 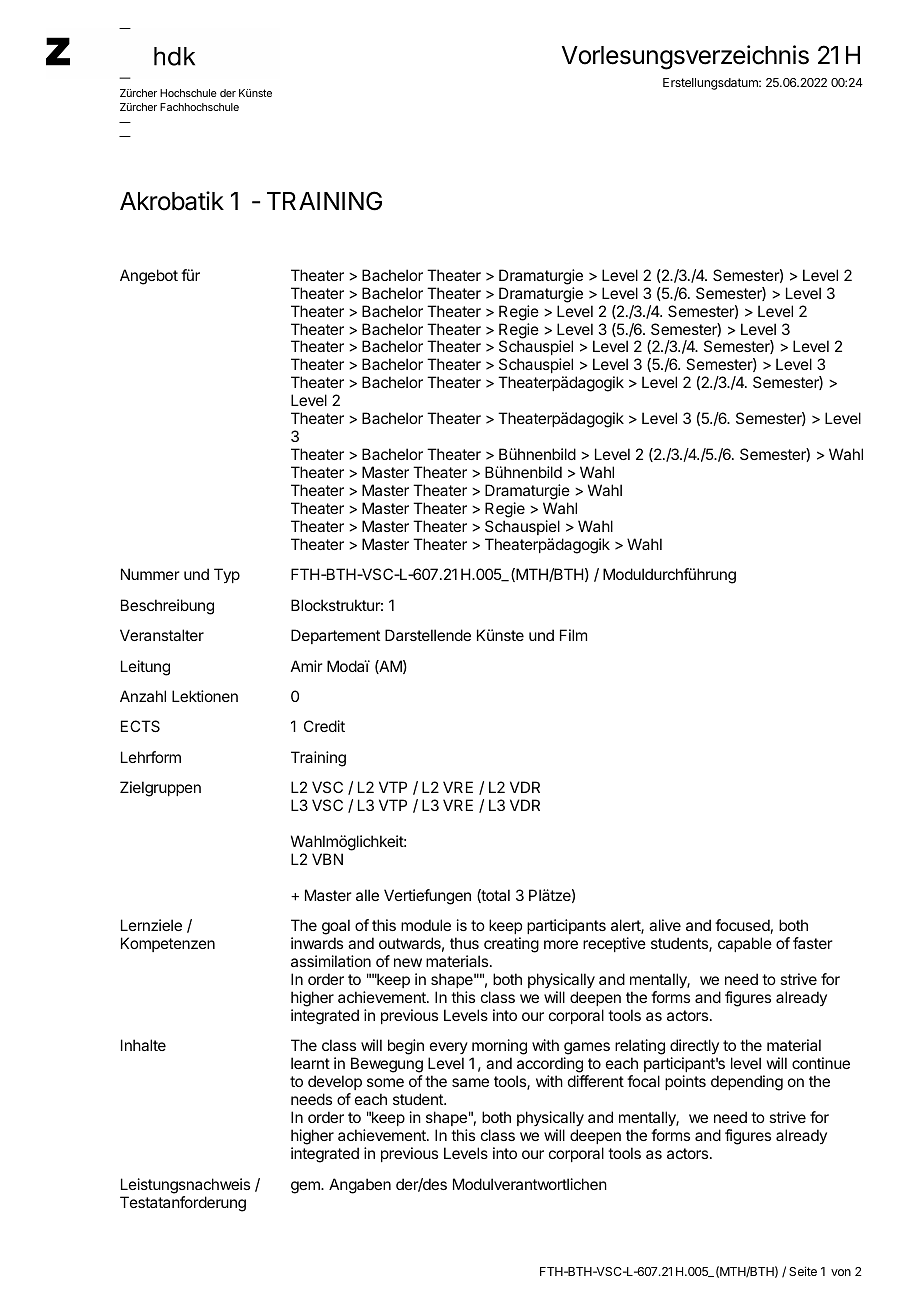 I want to click on gem, so click(x=306, y=1187).
